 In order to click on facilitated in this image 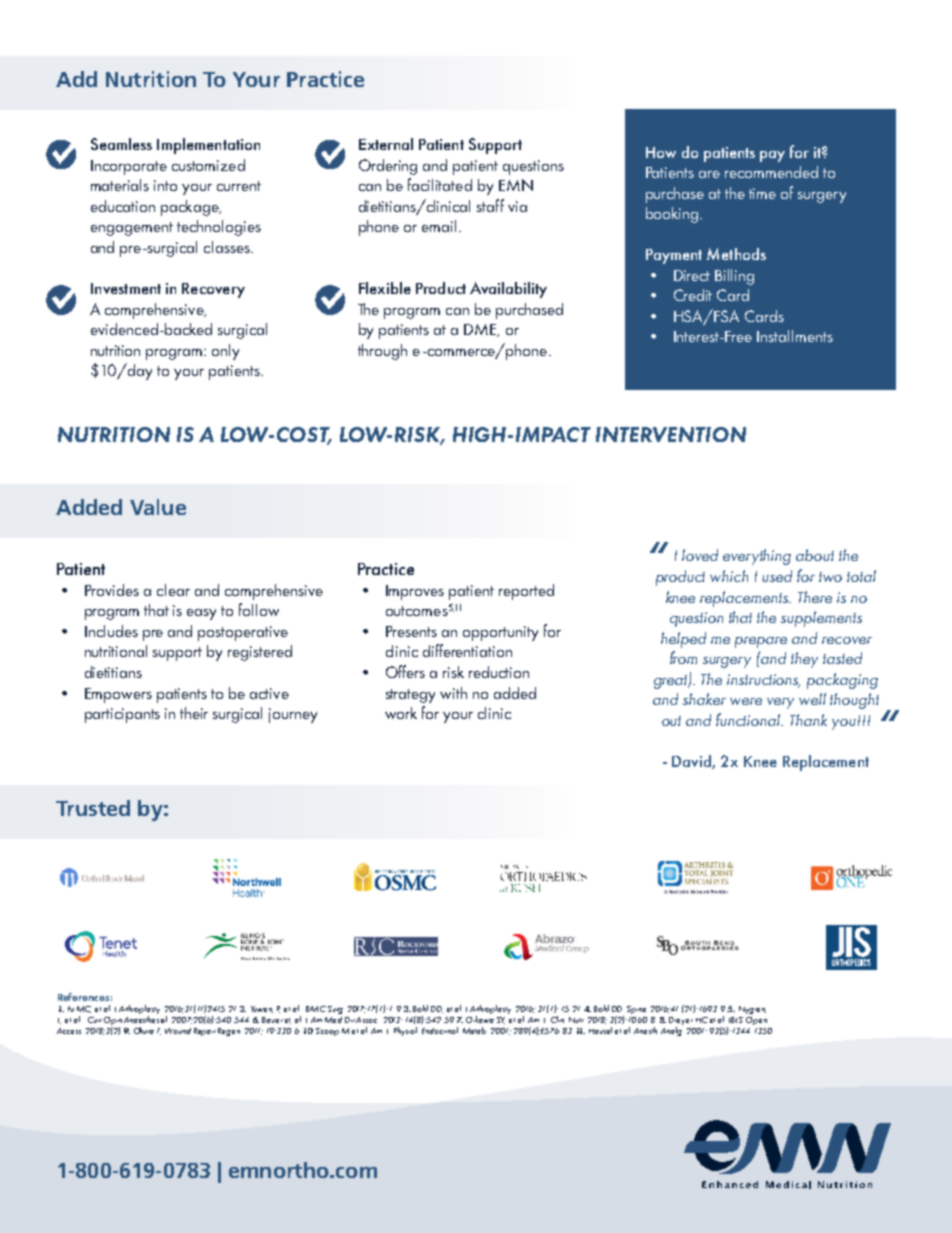, I will do `click(440, 184)`.
